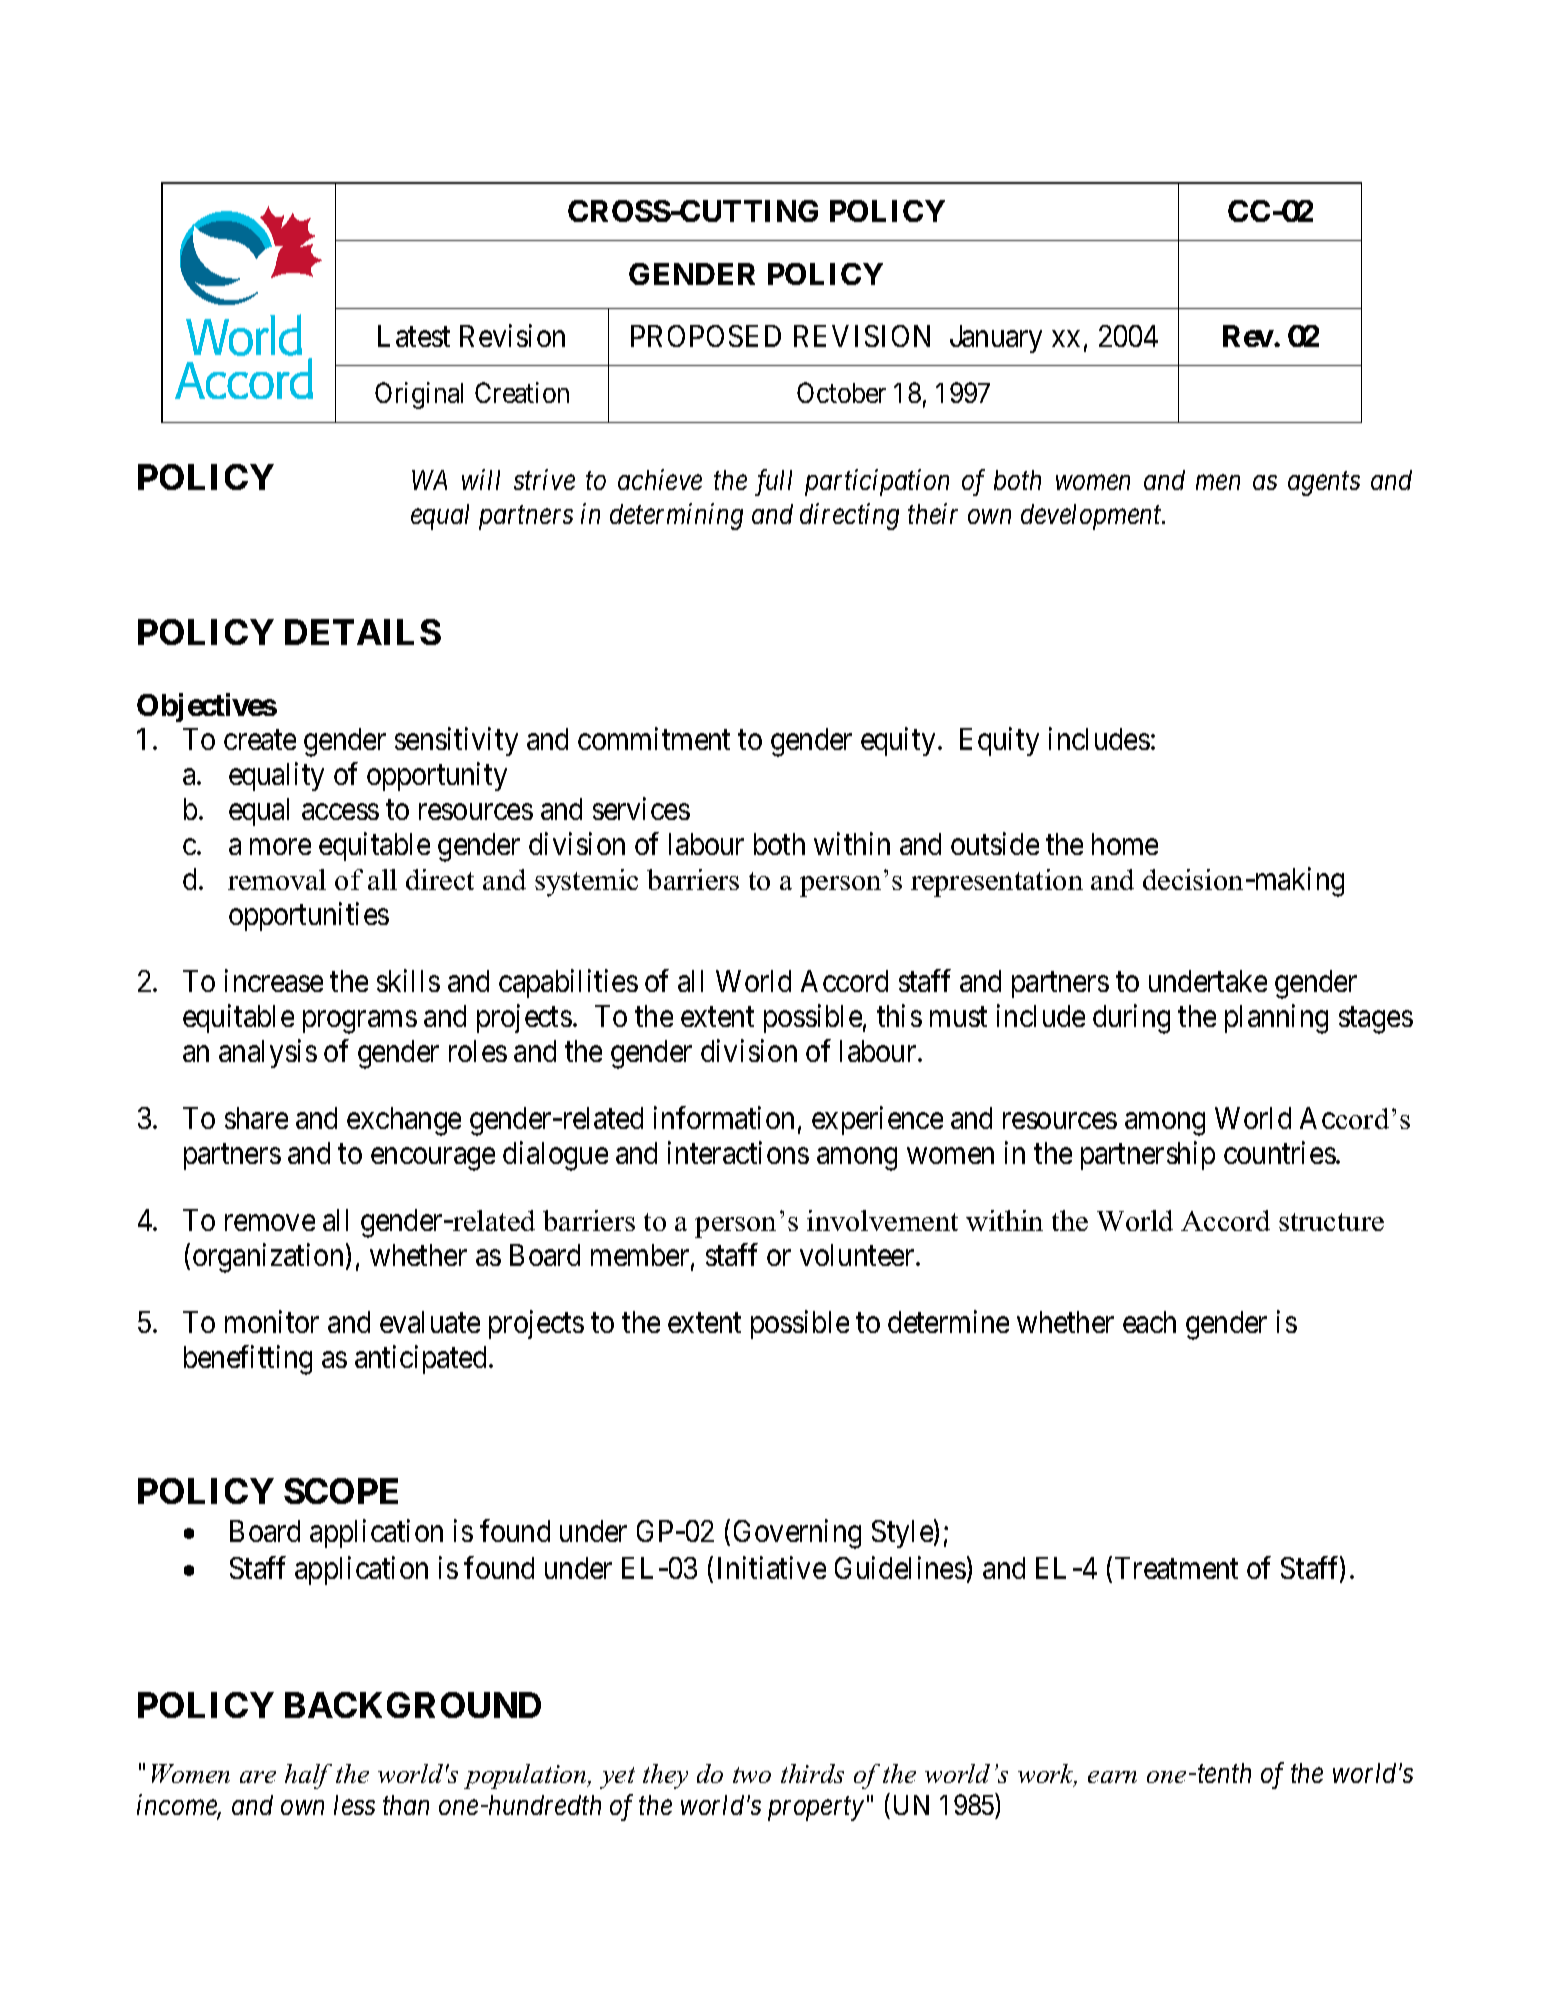  I want to click on earn, so click(1112, 1777).
